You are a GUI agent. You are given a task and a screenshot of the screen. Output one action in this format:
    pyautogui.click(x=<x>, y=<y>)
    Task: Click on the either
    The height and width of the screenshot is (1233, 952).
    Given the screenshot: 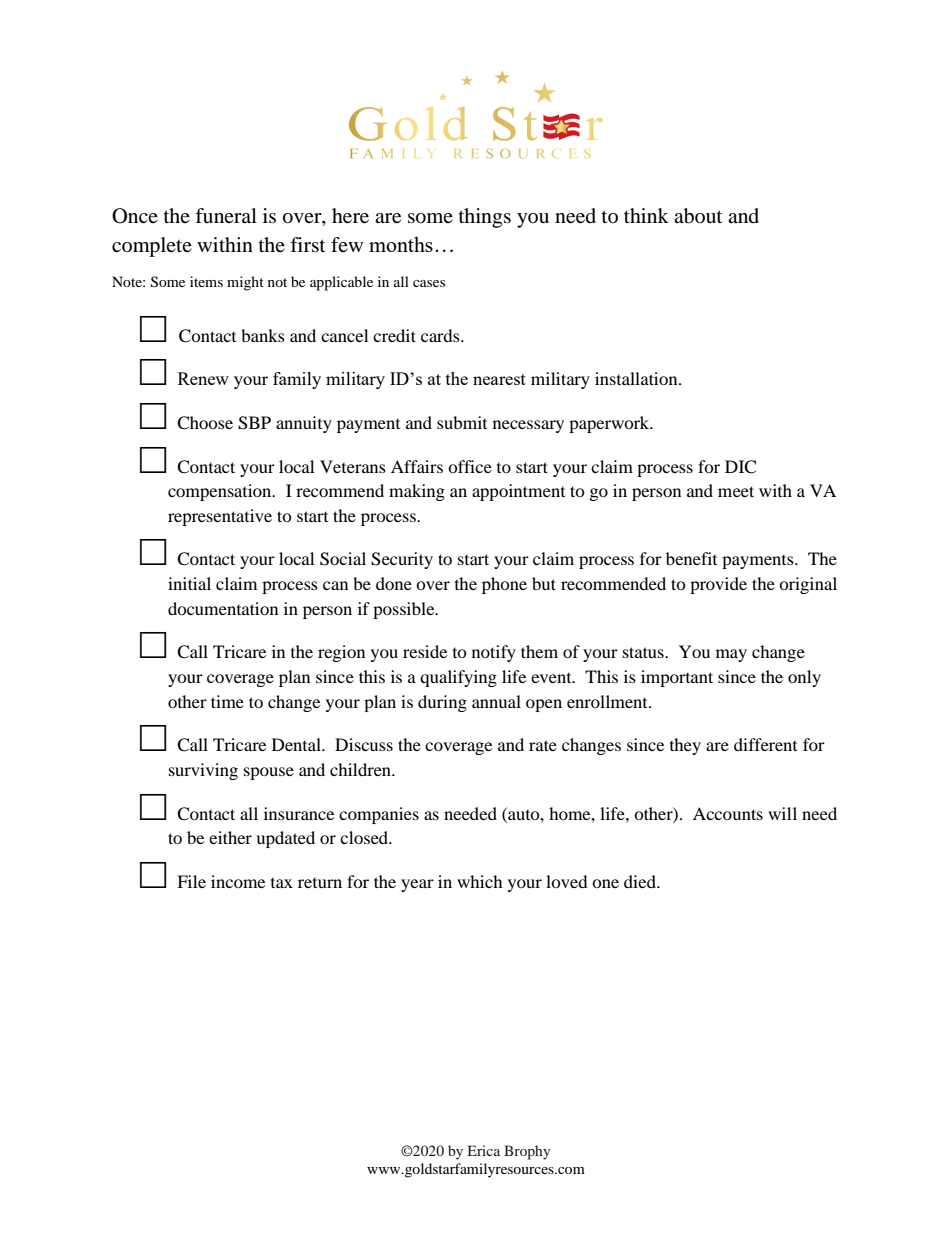 What is the action you would take?
    pyautogui.click(x=230, y=837)
